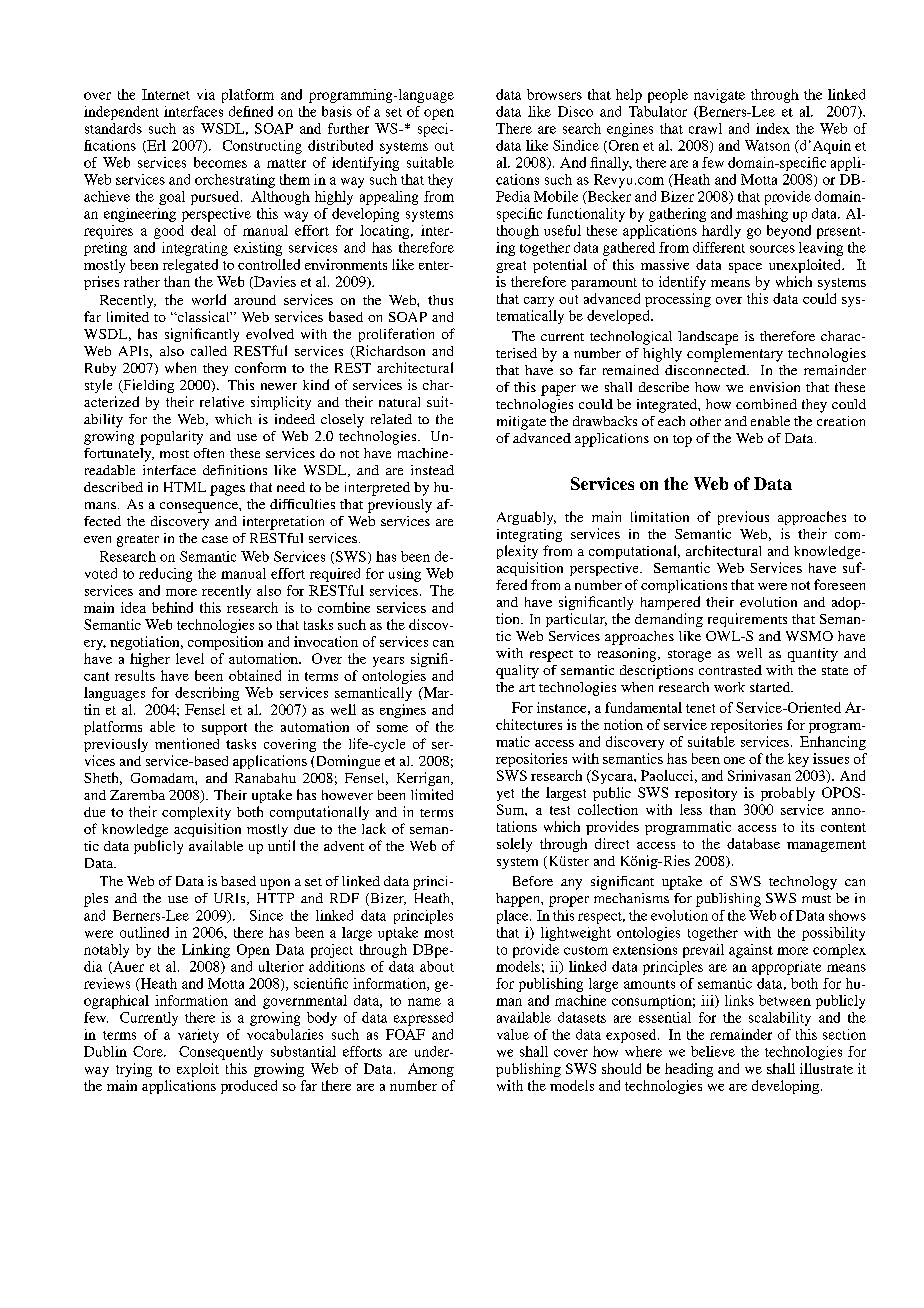 The width and height of the document is (924, 1308). What do you see at coordinates (224, 729) in the document?
I see `support` at bounding box center [224, 729].
